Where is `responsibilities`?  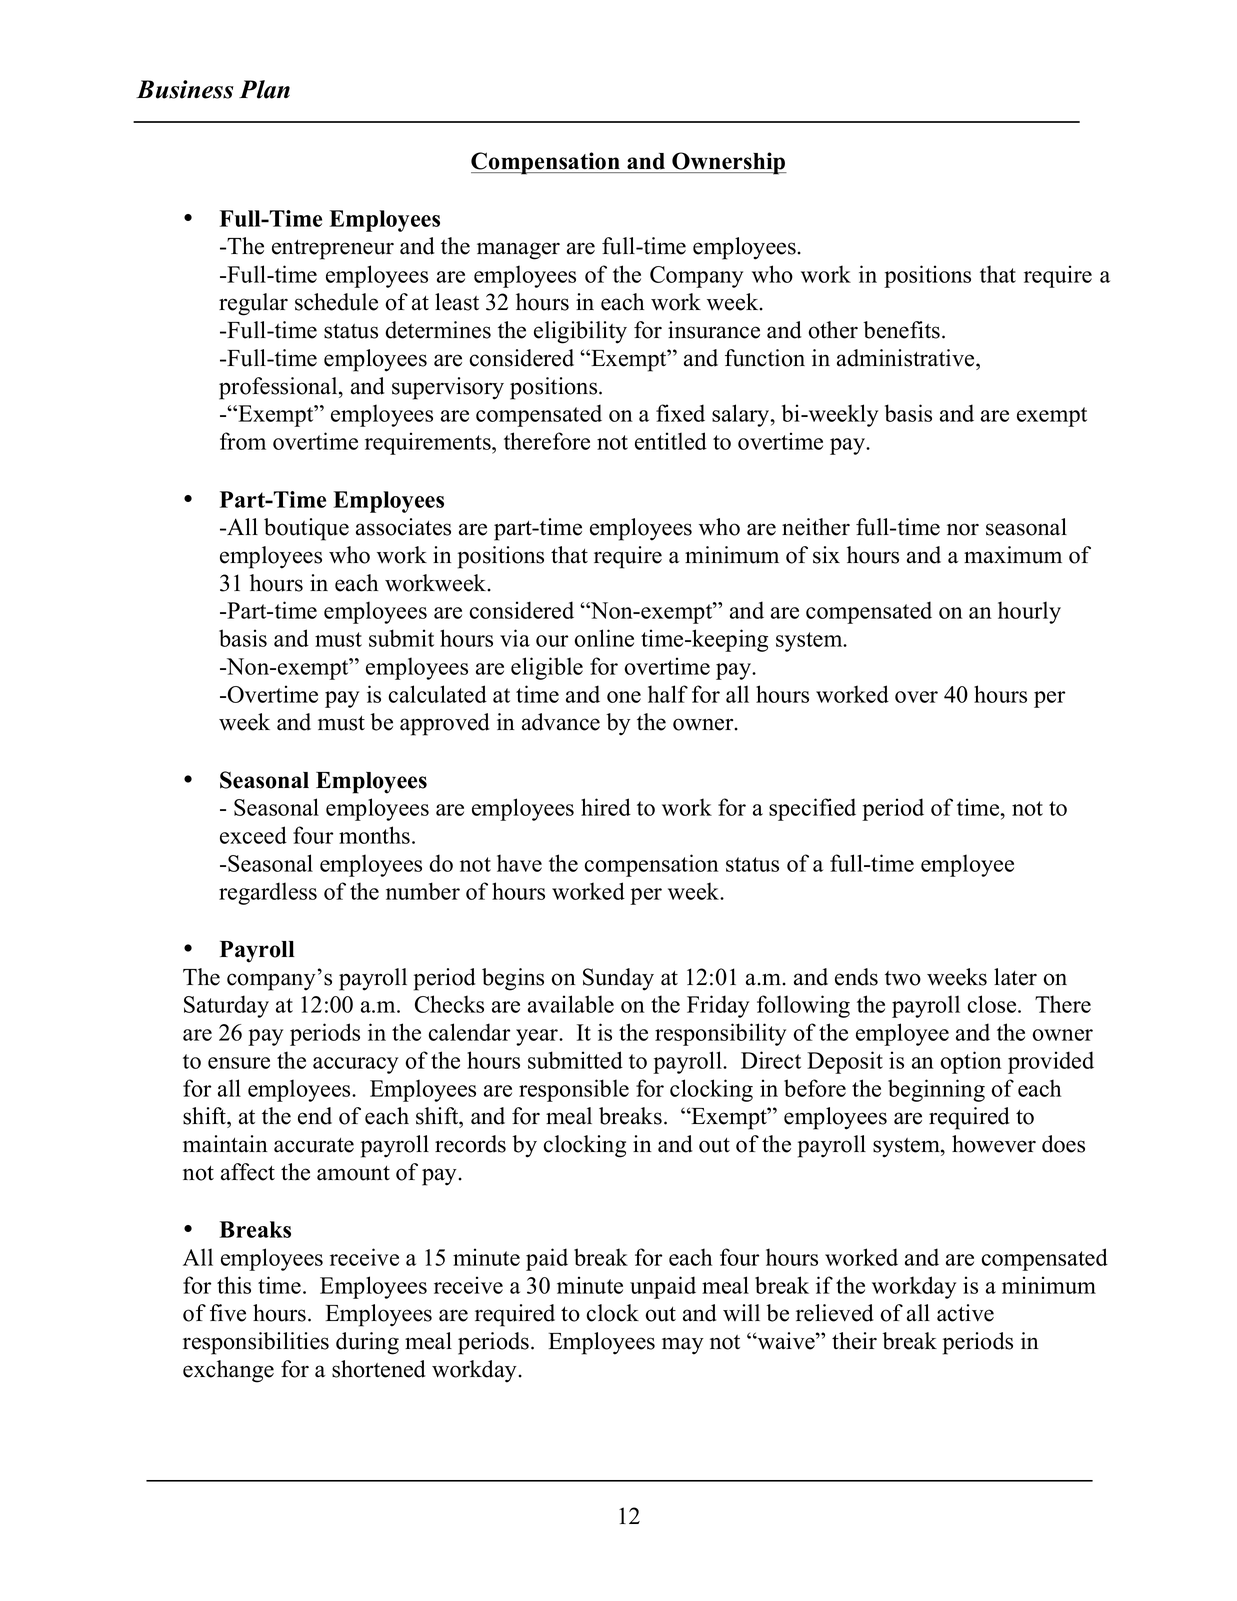 responsibilities is located at coordinates (256, 1343).
